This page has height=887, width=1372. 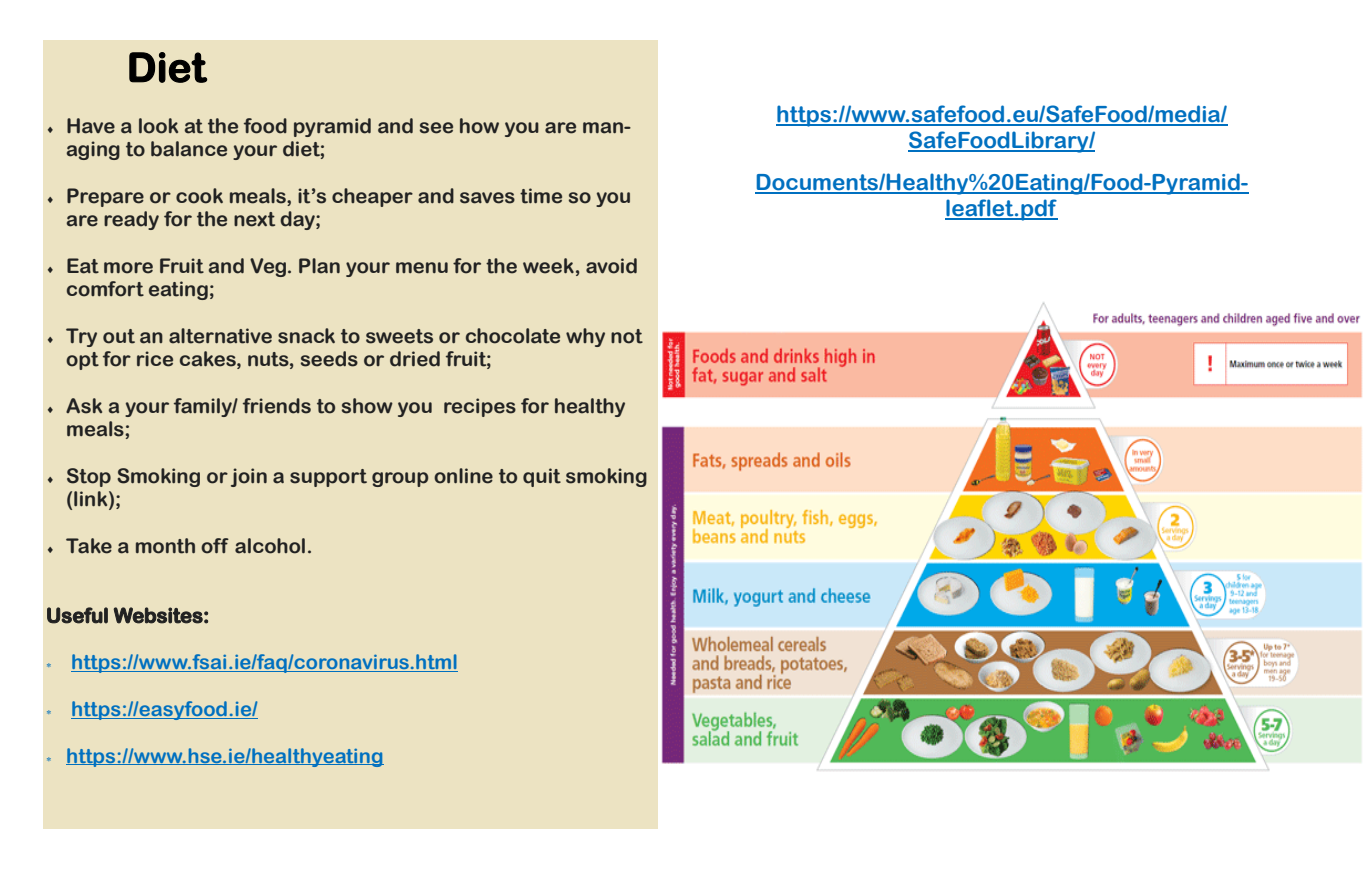 What do you see at coordinates (541, 196) in the page?
I see `time` at bounding box center [541, 196].
